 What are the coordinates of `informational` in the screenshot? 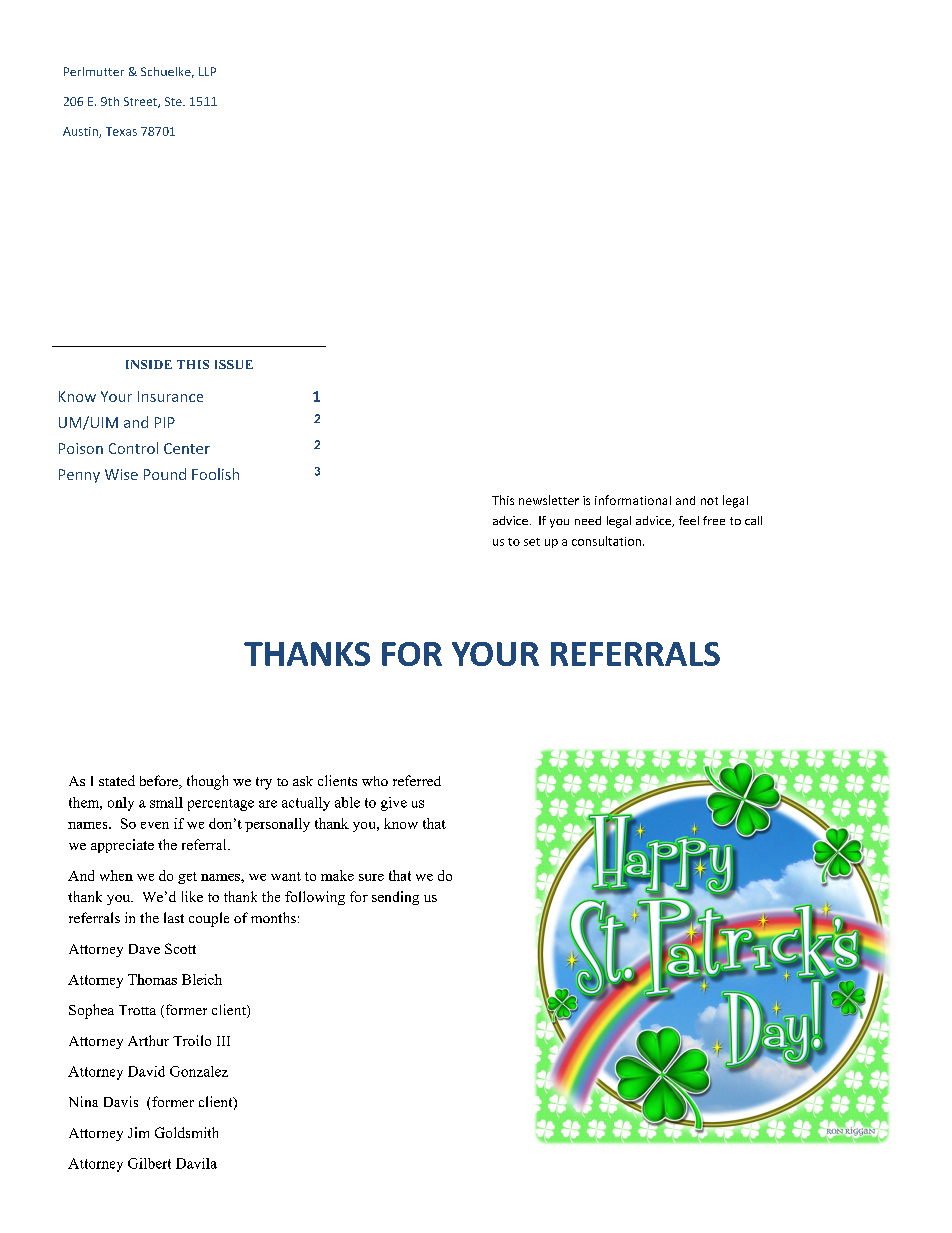 It's located at (633, 500).
